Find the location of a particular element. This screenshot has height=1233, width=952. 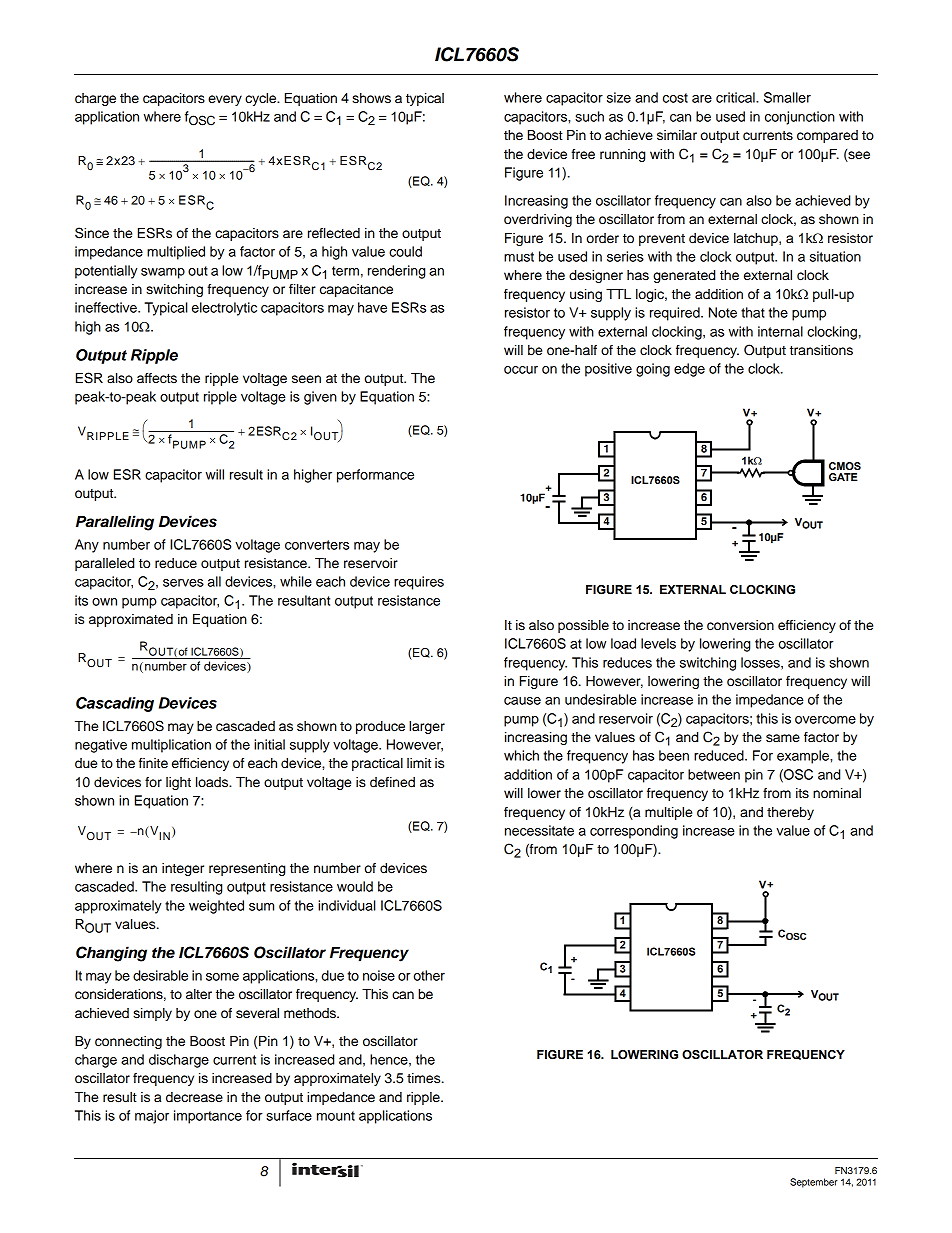

September is located at coordinates (814, 1183).
